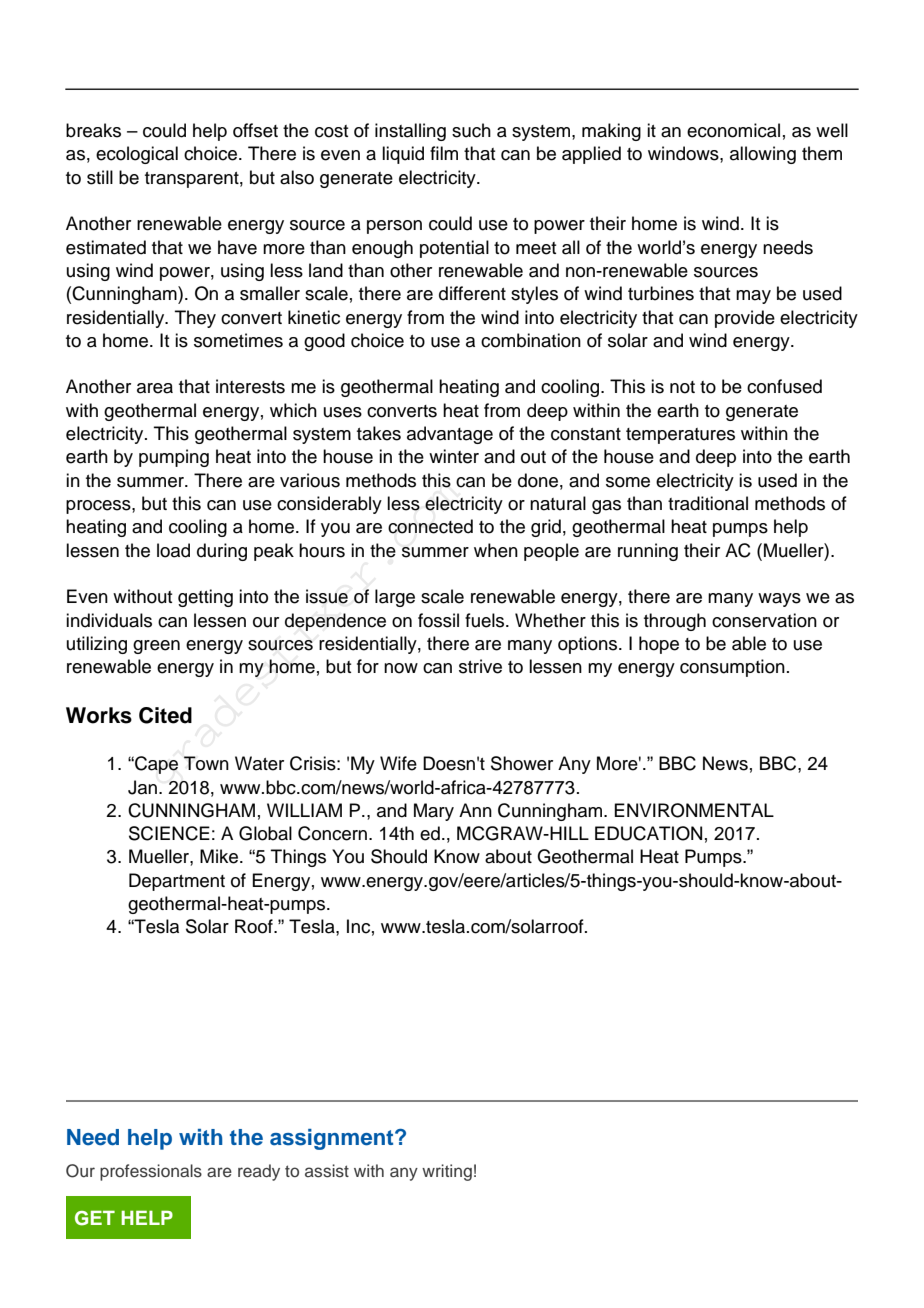 The image size is (924, 1308). Describe the element at coordinates (444, 153) in the document. I see `film` at that location.
